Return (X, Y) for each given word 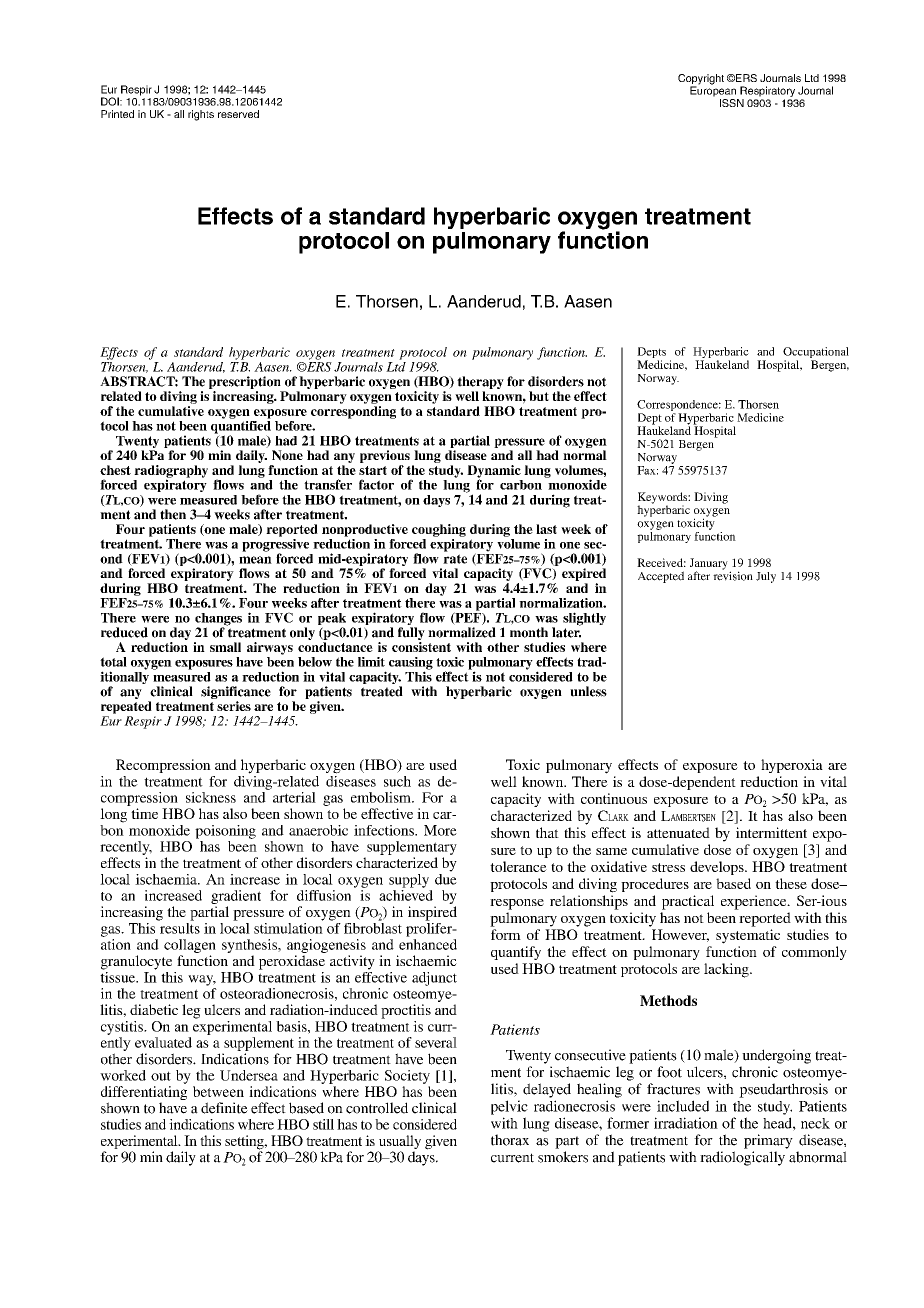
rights (201, 115)
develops (718, 868)
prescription (245, 382)
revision (733, 575)
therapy (480, 382)
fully (411, 633)
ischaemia (167, 879)
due (446, 878)
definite (224, 1108)
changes (218, 620)
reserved (238, 114)
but (539, 396)
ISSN (732, 103)
